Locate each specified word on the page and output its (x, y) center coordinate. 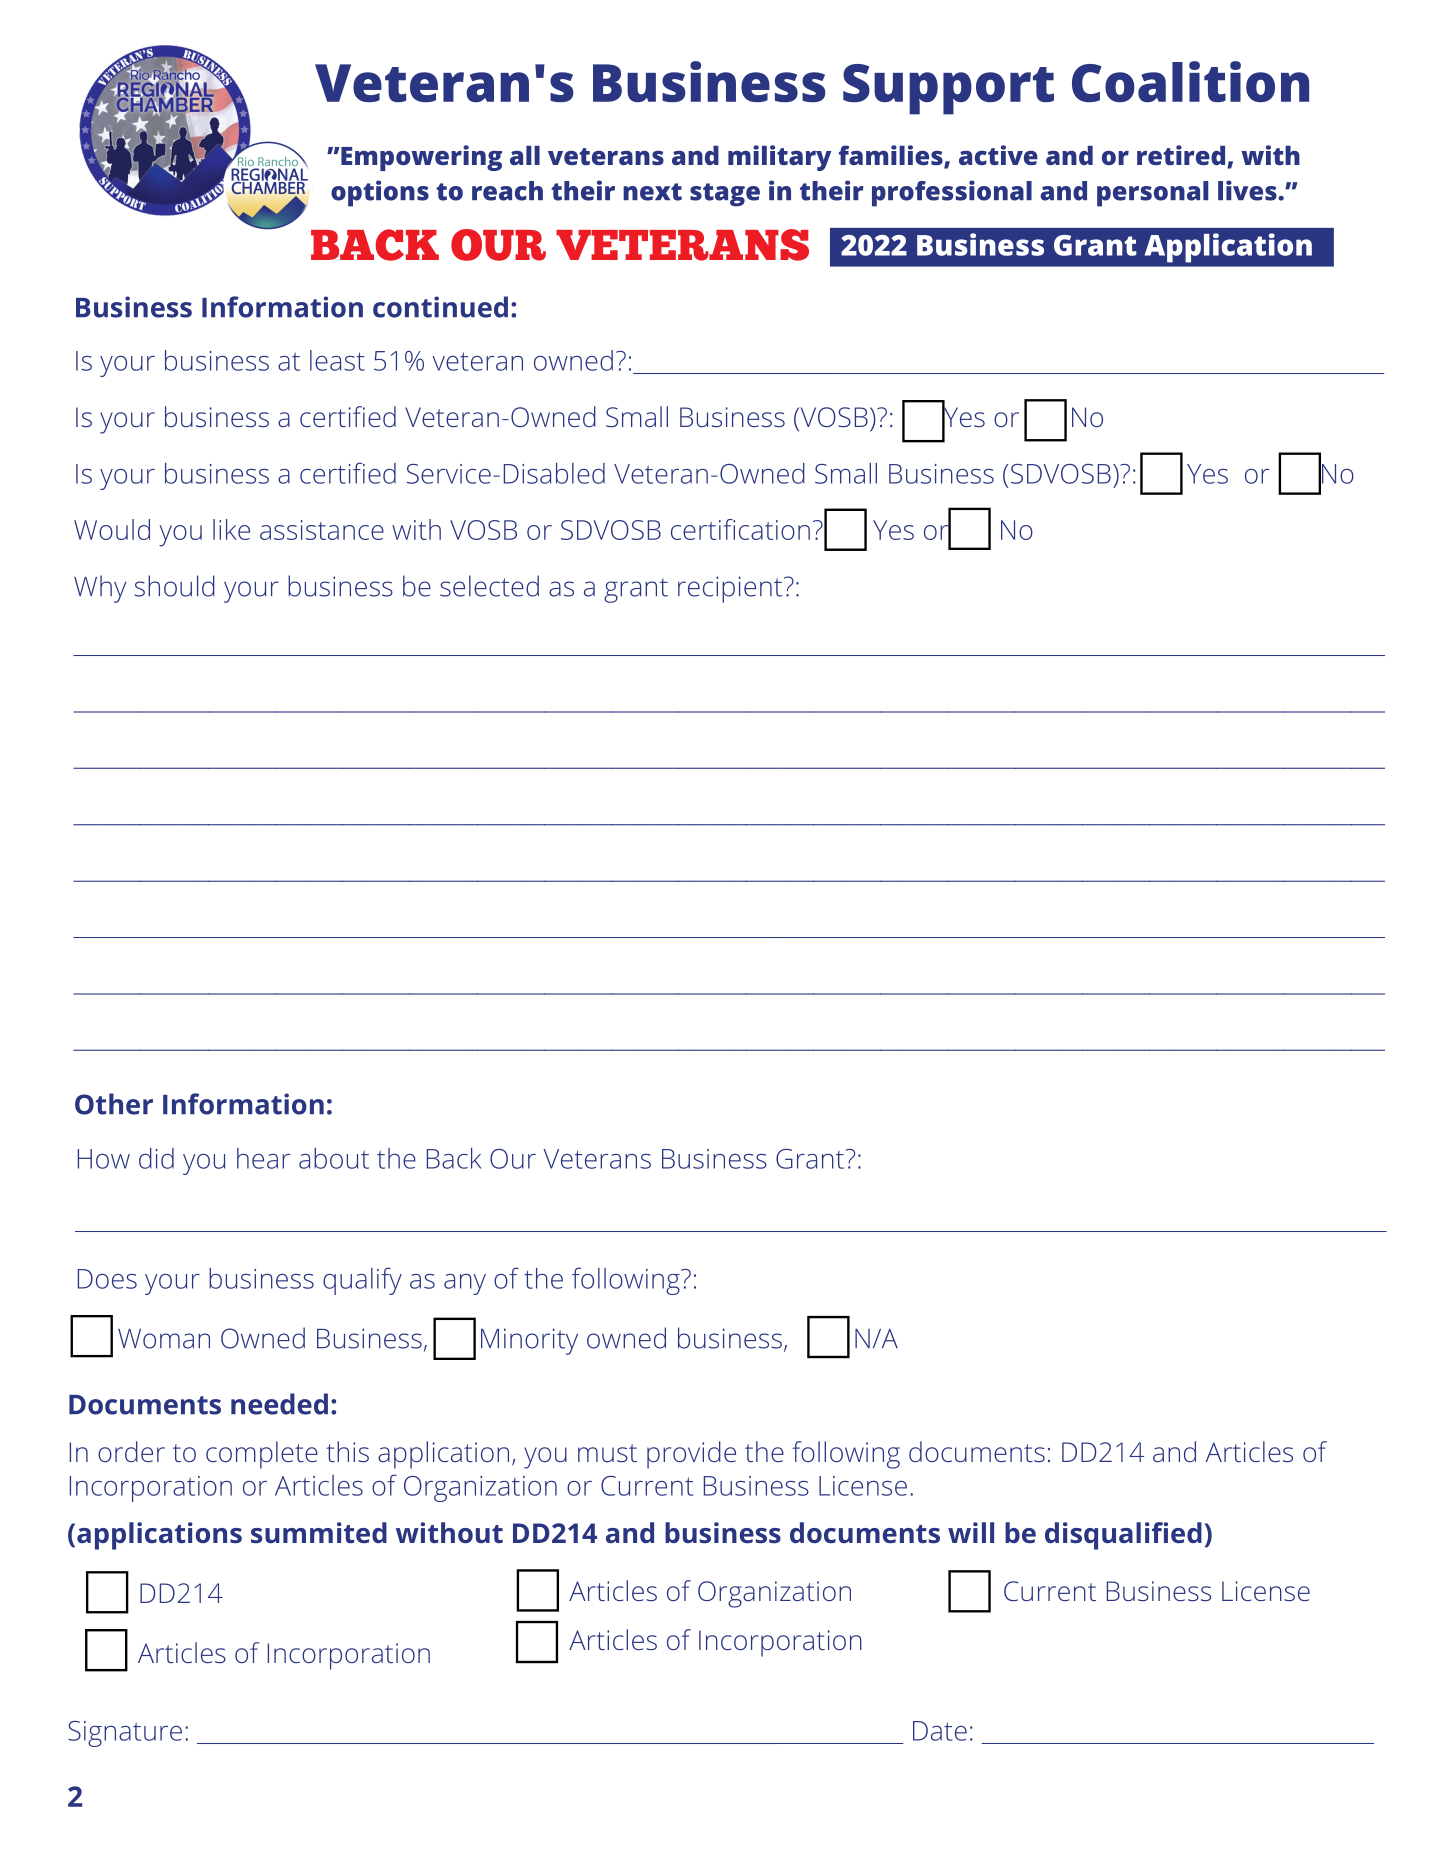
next (652, 192)
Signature (125, 1734)
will (971, 1532)
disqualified (1123, 1536)
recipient (730, 589)
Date (940, 1731)
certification (740, 529)
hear (263, 1158)
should (175, 586)
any (465, 1284)
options (380, 193)
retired (1181, 155)
